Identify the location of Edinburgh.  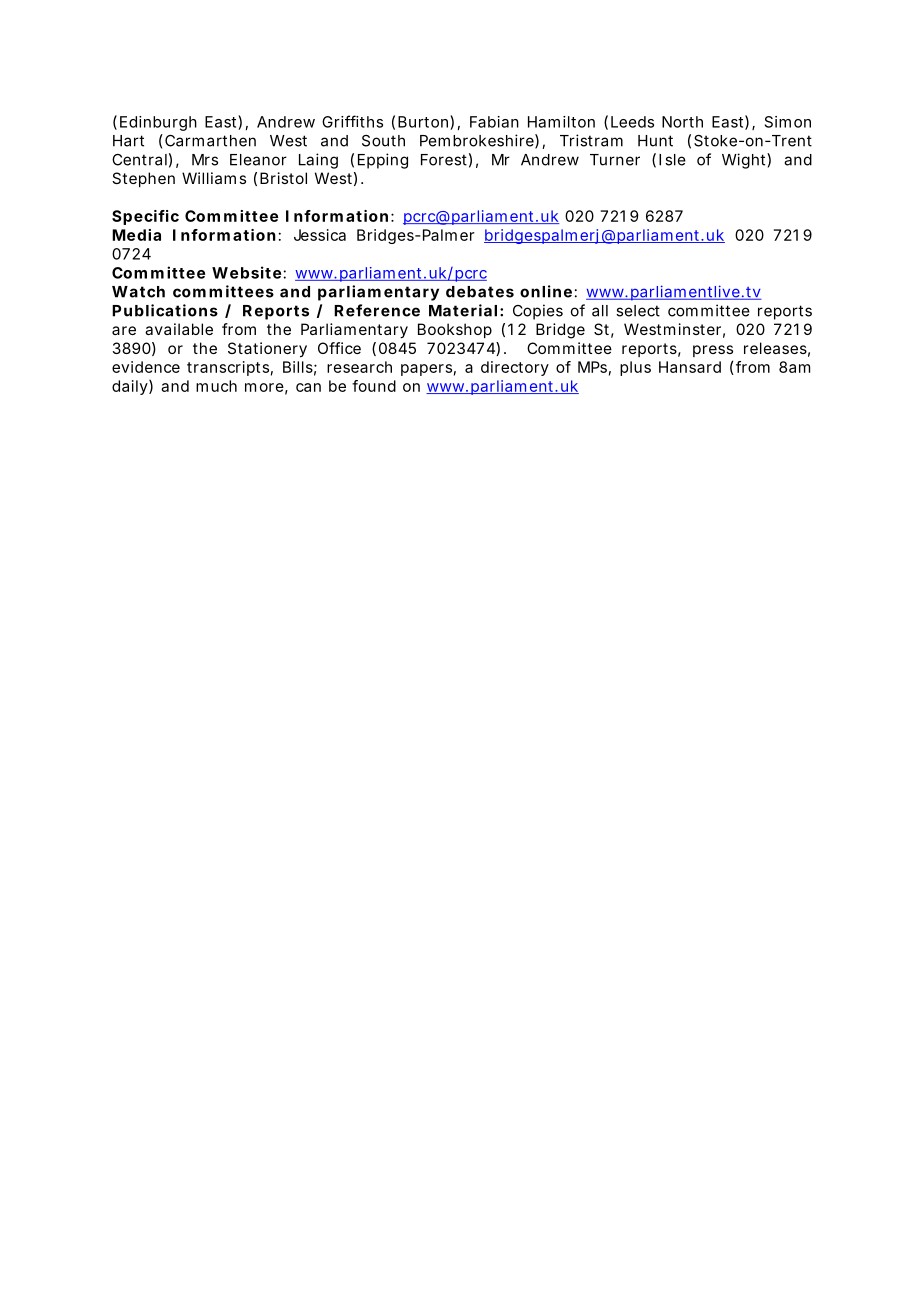
(158, 123).
